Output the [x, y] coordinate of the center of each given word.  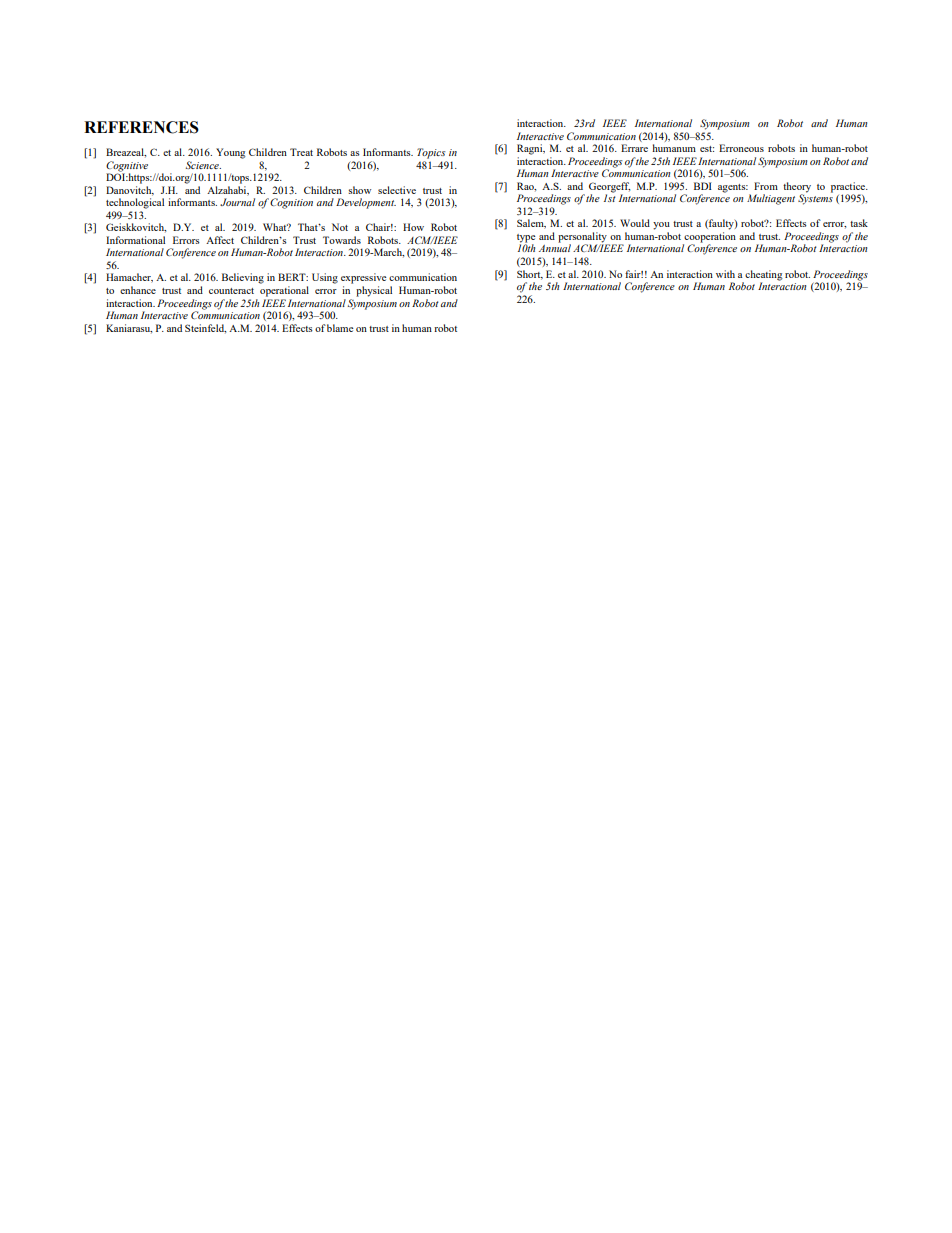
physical [374, 291]
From [766, 186]
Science [203, 165]
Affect [220, 240]
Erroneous [741, 148]
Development [366, 203]
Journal [237, 202]
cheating [764, 276]
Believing [243, 278]
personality [583, 238]
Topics [431, 153]
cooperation [709, 238]
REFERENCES [141, 127]
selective [397, 190]
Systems [815, 198]
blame [340, 328]
